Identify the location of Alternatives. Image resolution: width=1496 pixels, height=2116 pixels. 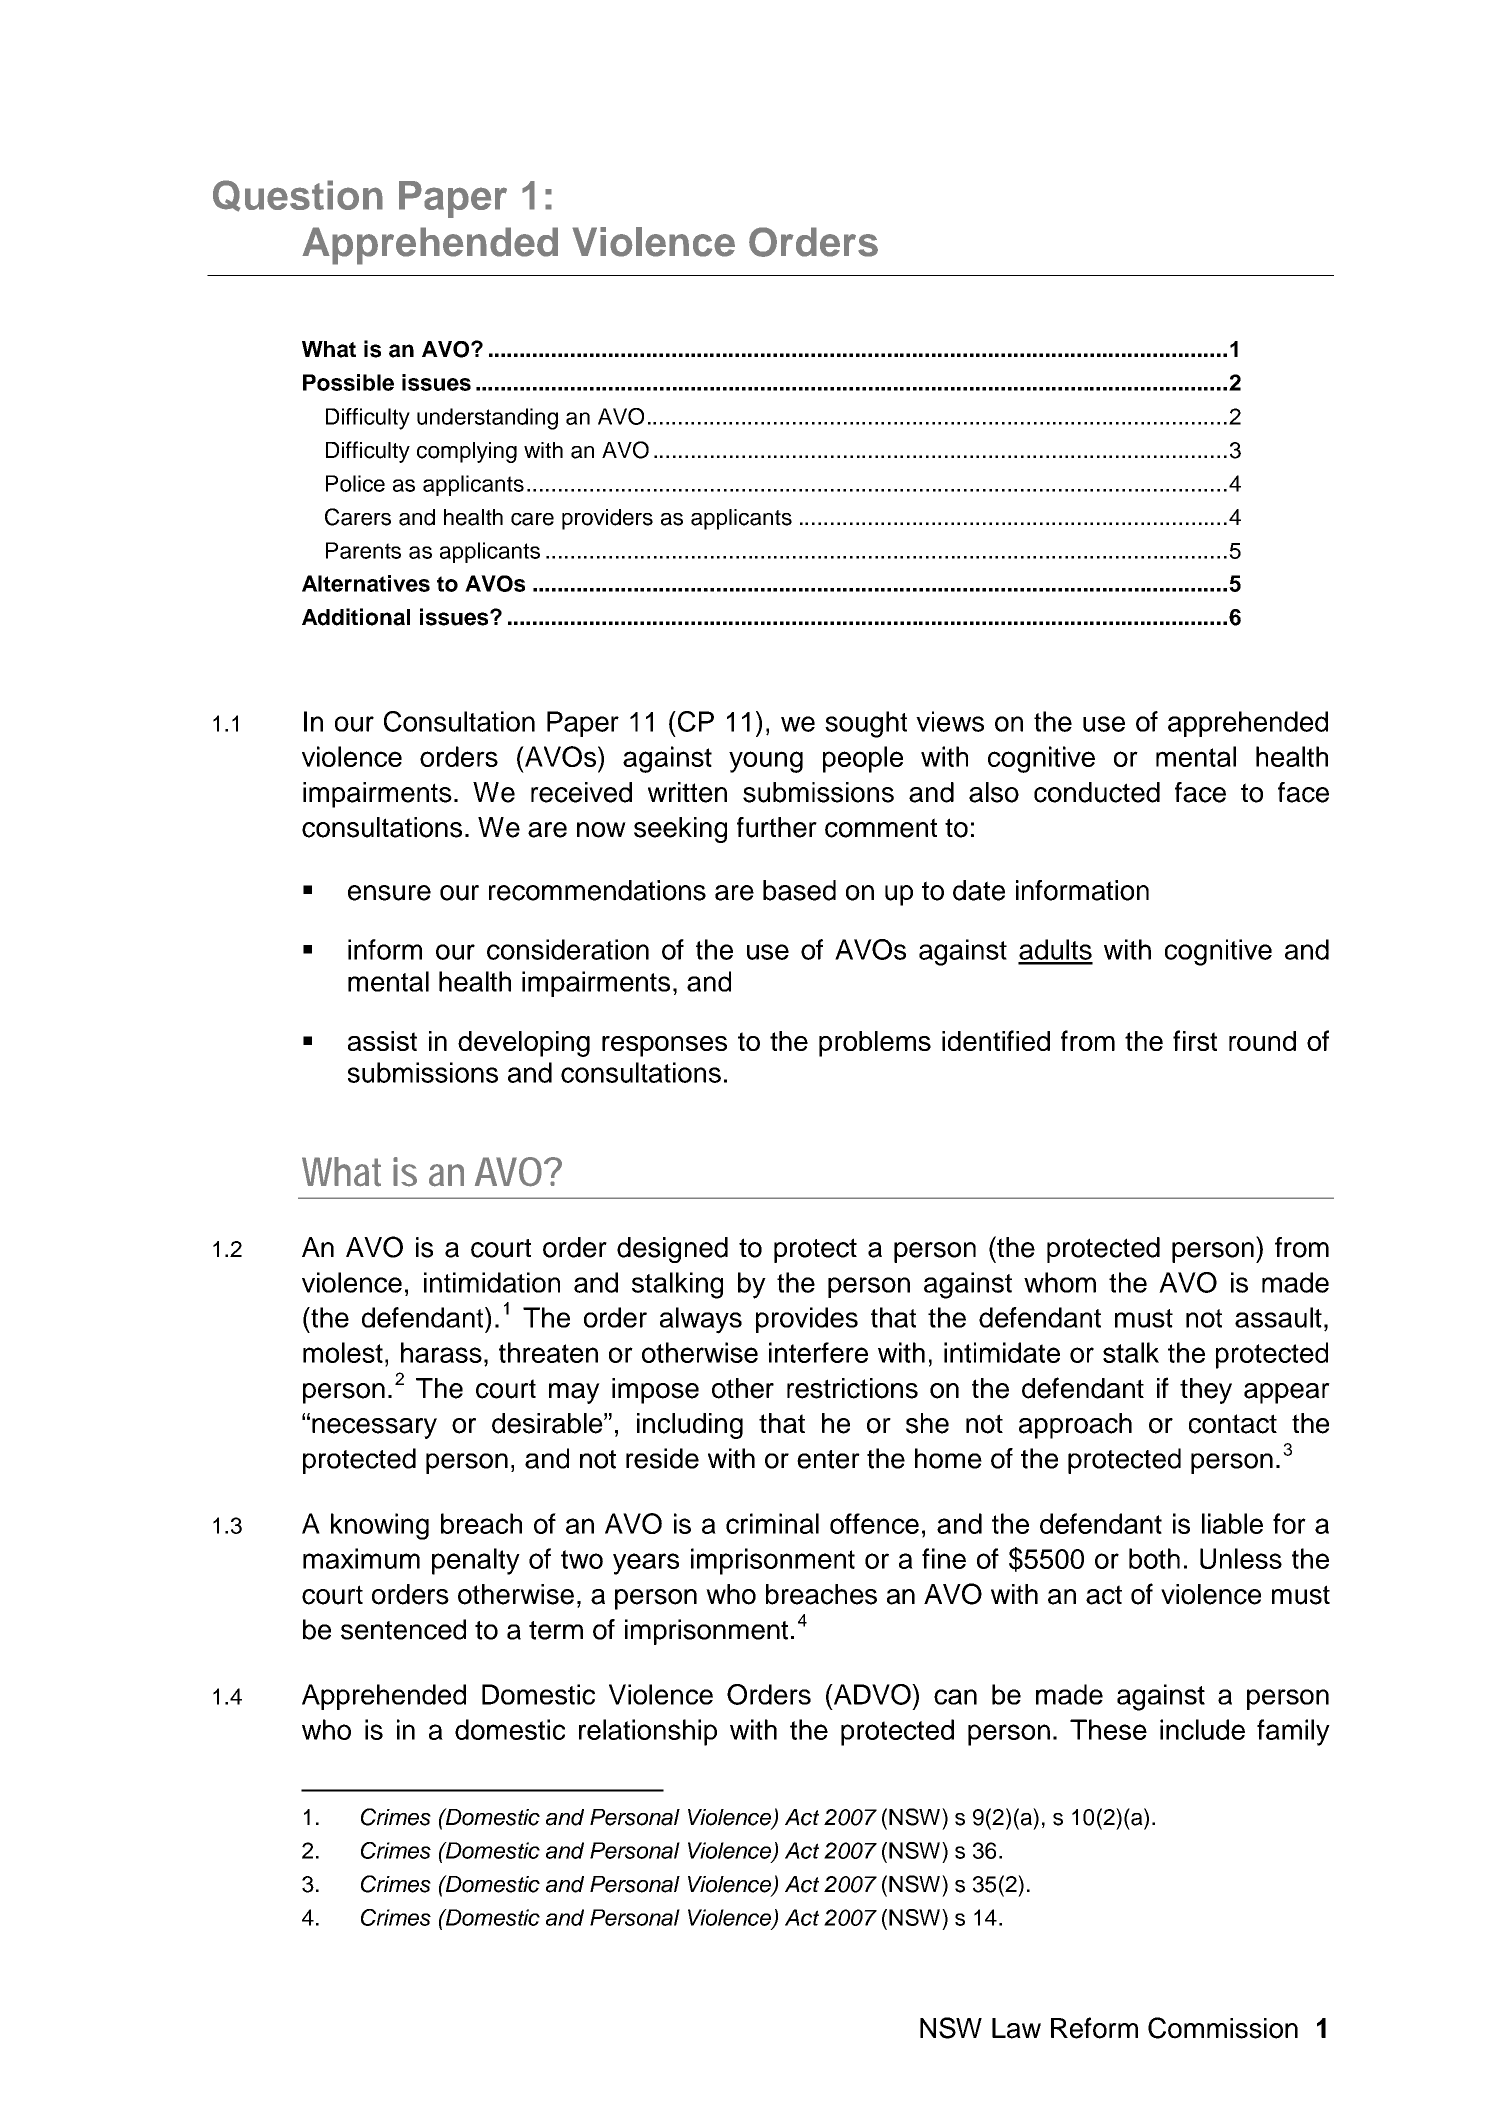
(366, 583).
